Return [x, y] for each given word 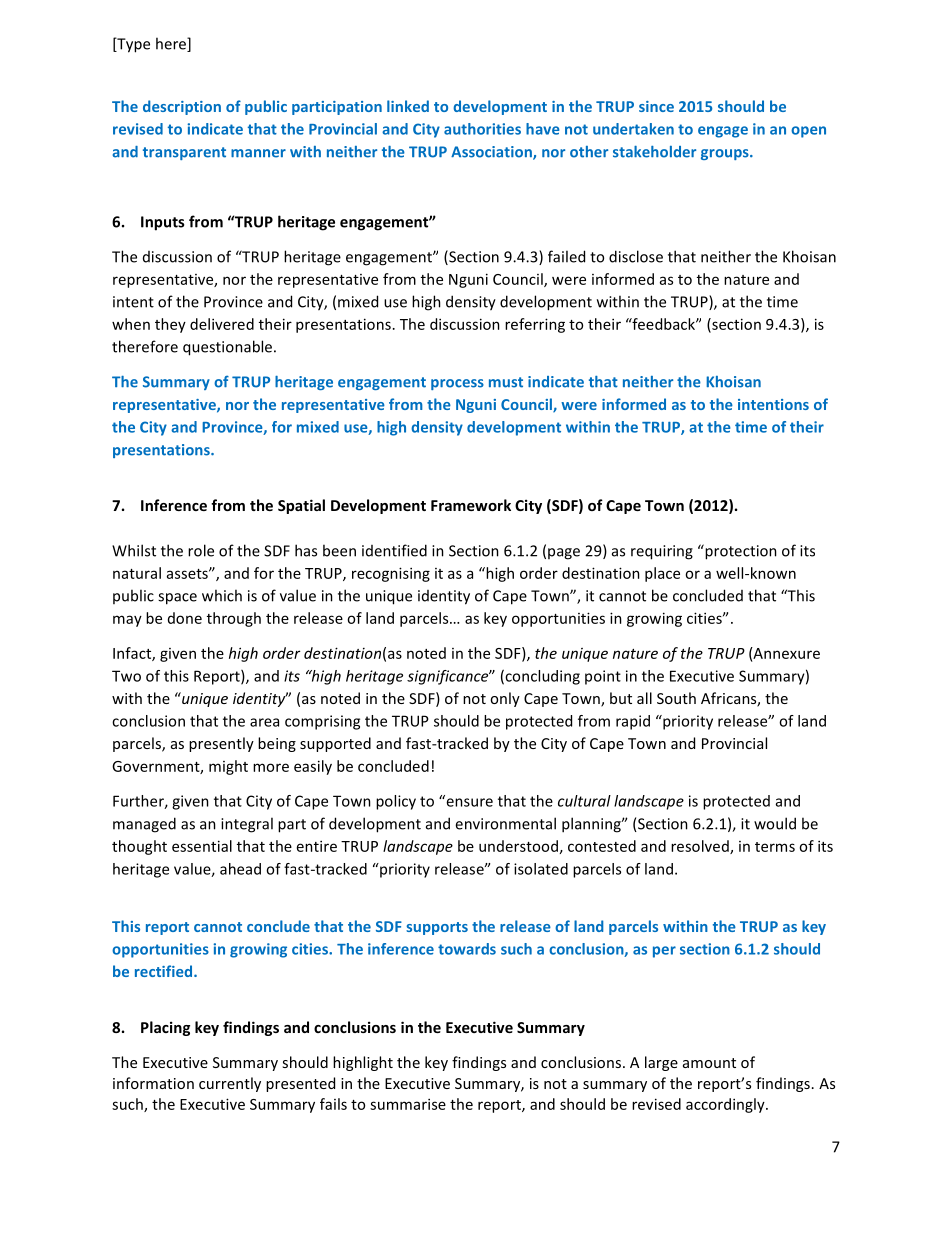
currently [230, 1084]
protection [740, 552]
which [222, 595]
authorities [482, 129]
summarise [408, 1104]
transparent [184, 153]
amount [709, 1063]
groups [726, 154]
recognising [391, 574]
